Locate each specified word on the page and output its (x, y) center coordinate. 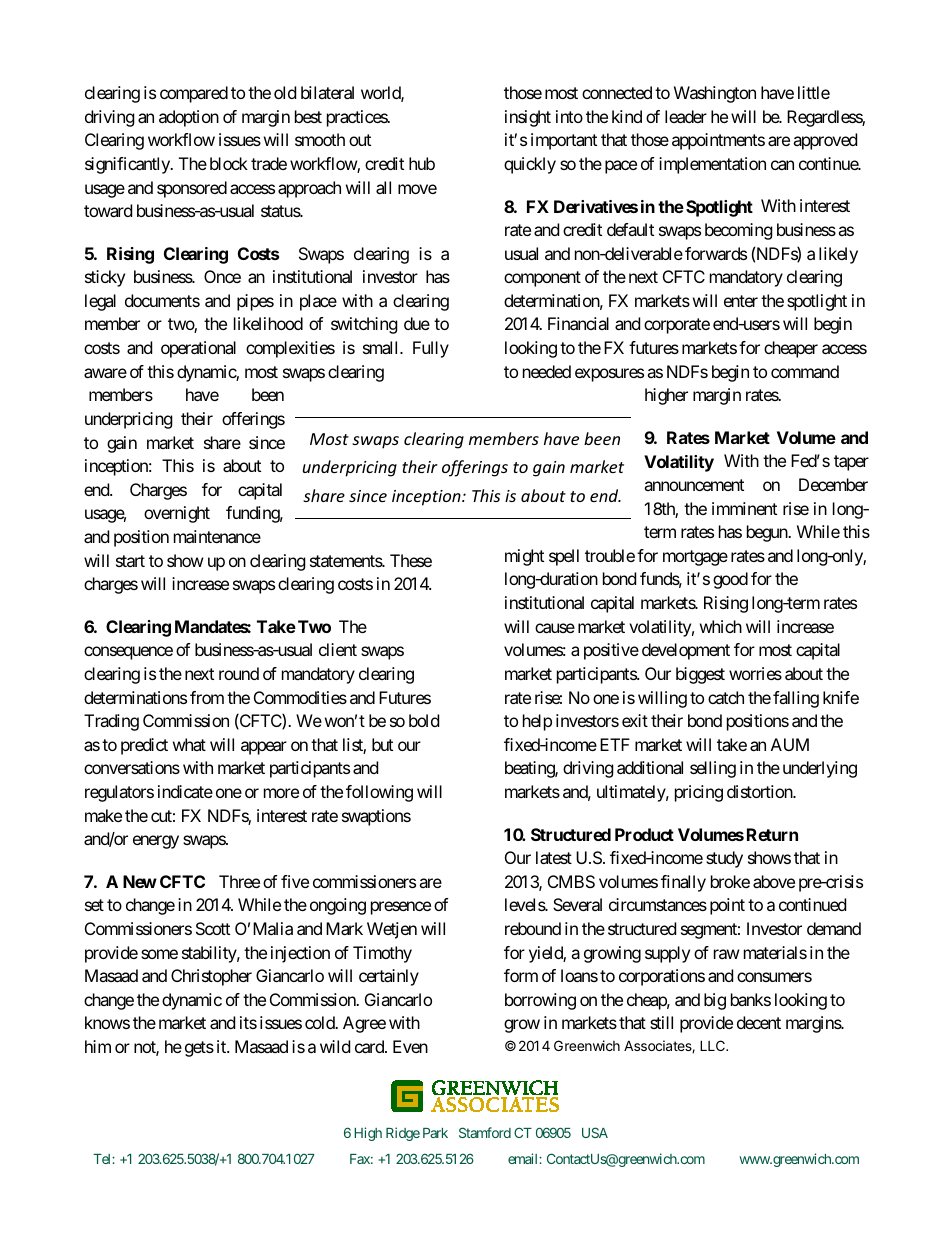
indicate (185, 791)
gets (199, 1049)
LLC (713, 1045)
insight (528, 118)
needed (547, 371)
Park (435, 1133)
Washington (715, 94)
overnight (177, 514)
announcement (694, 485)
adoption (189, 118)
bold (424, 720)
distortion (760, 791)
